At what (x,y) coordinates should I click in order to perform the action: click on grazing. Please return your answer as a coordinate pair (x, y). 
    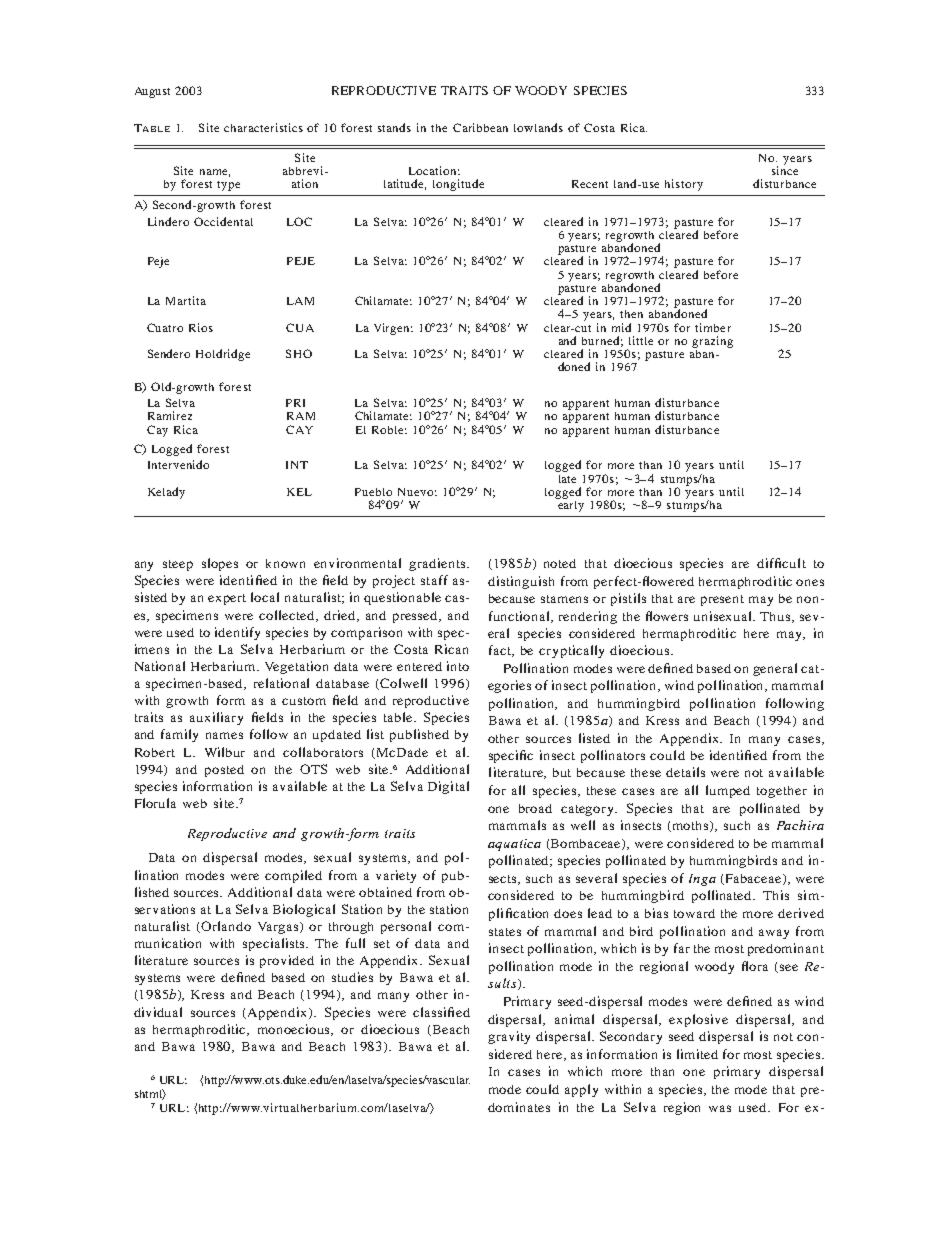
    Looking at the image, I should click on (712, 342).
